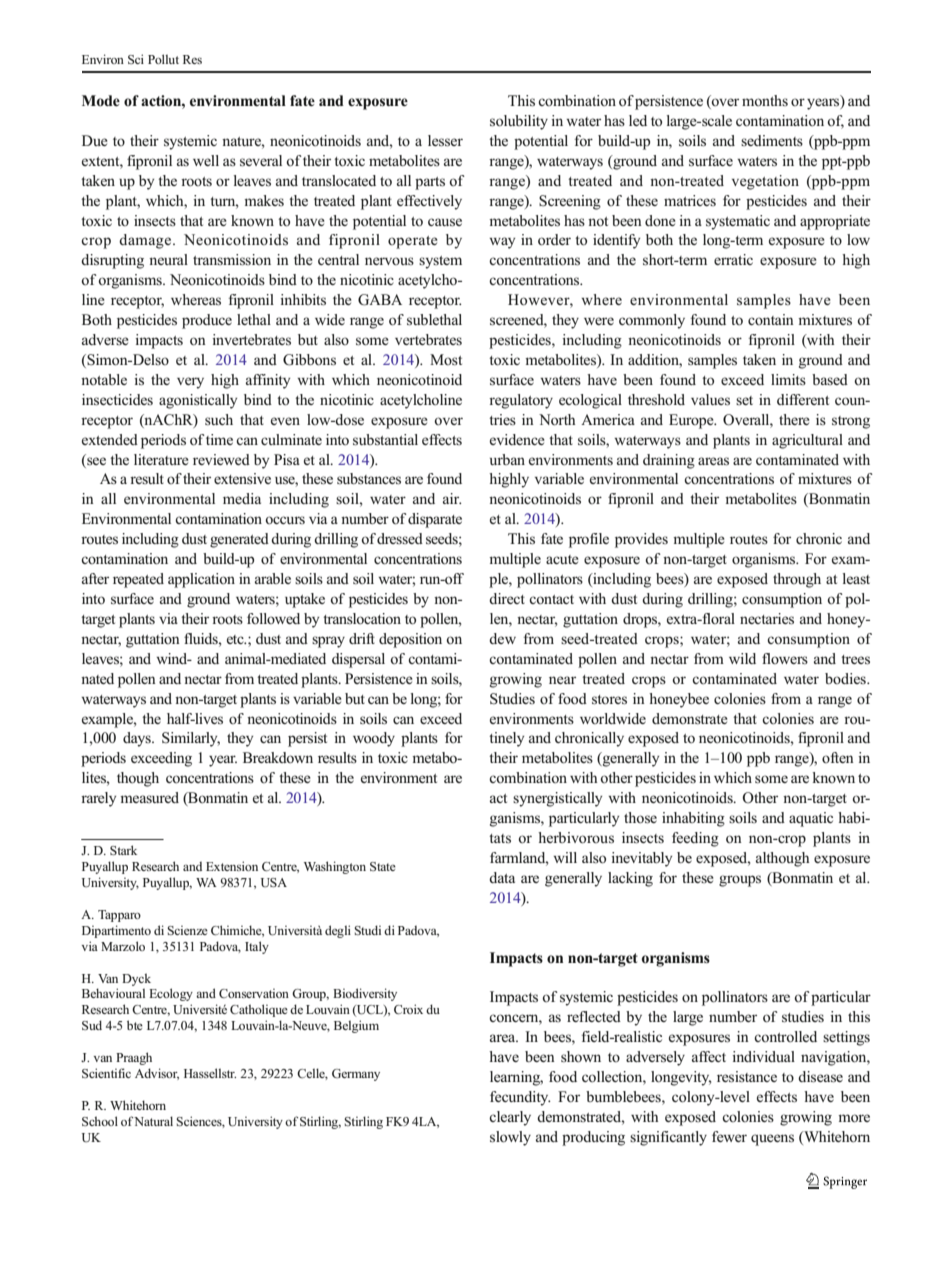 This document has width=952, height=1265. What do you see at coordinates (206, 160) in the document?
I see `well` at bounding box center [206, 160].
